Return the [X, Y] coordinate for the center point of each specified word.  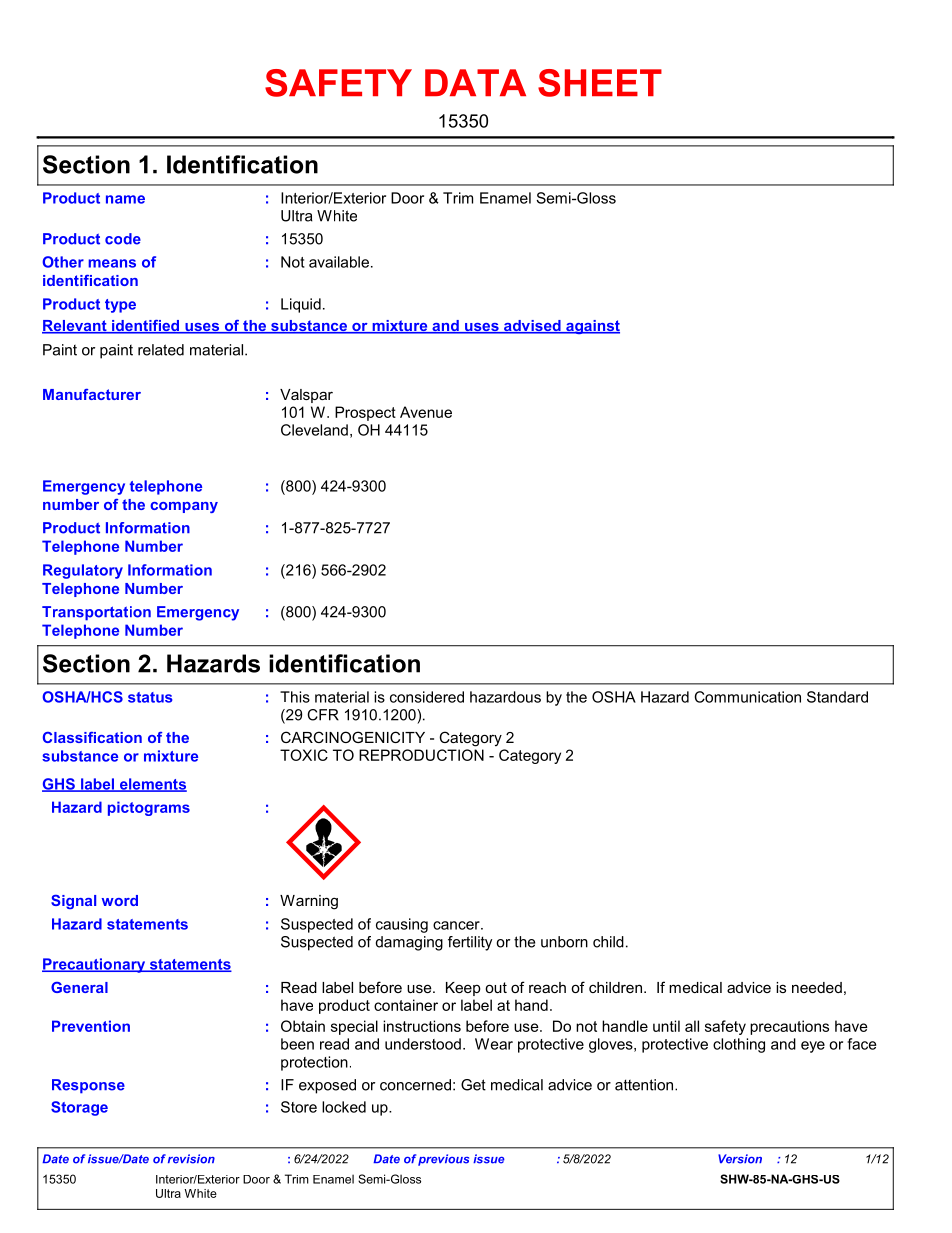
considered [427, 697]
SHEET [600, 83]
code [123, 239]
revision [191, 1159]
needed [817, 987]
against [592, 327]
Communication [747, 697]
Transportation [96, 613]
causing [402, 925]
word [120, 900]
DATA [475, 82]
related [161, 350]
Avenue [426, 412]
